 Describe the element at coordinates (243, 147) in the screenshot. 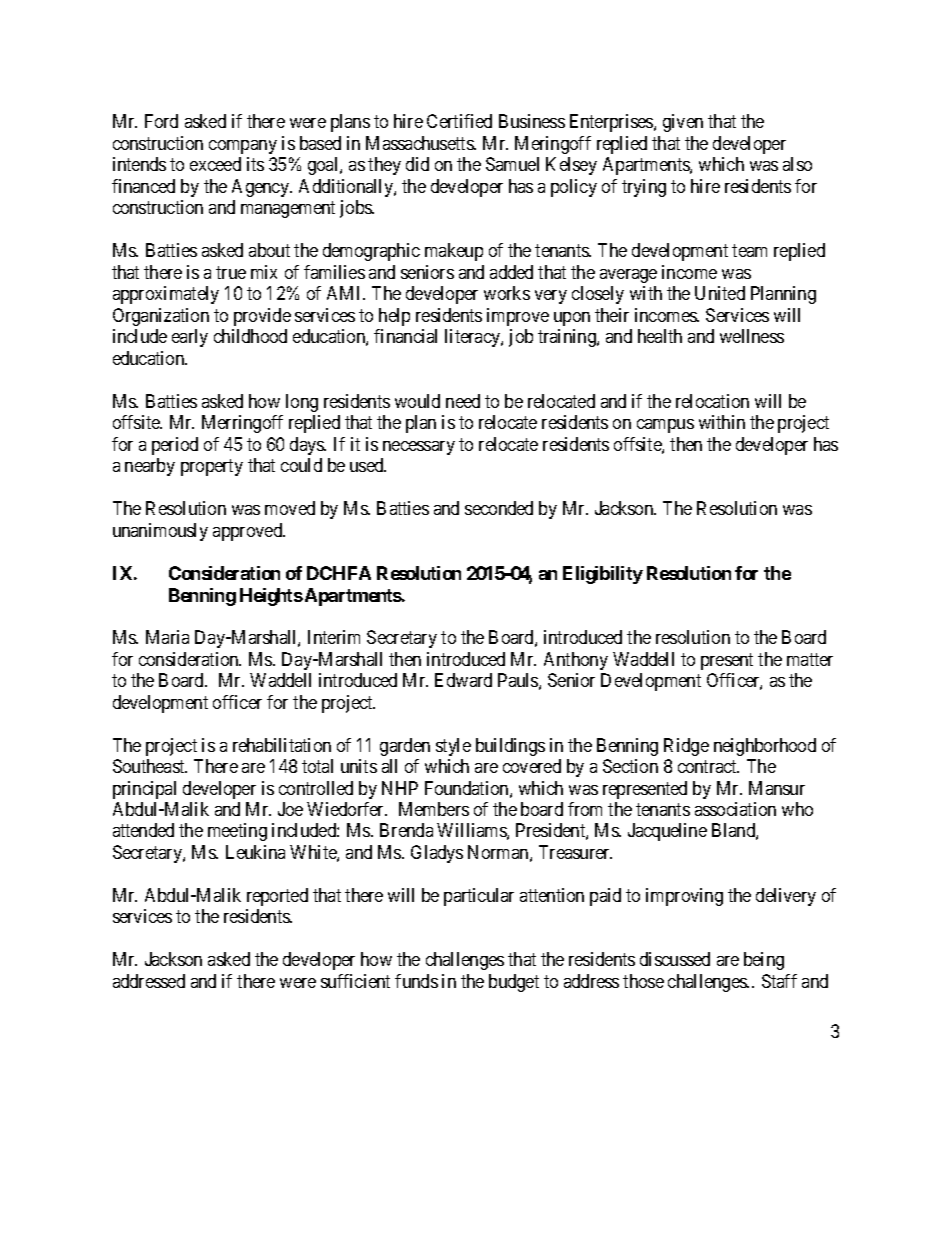

I see `company` at that location.
